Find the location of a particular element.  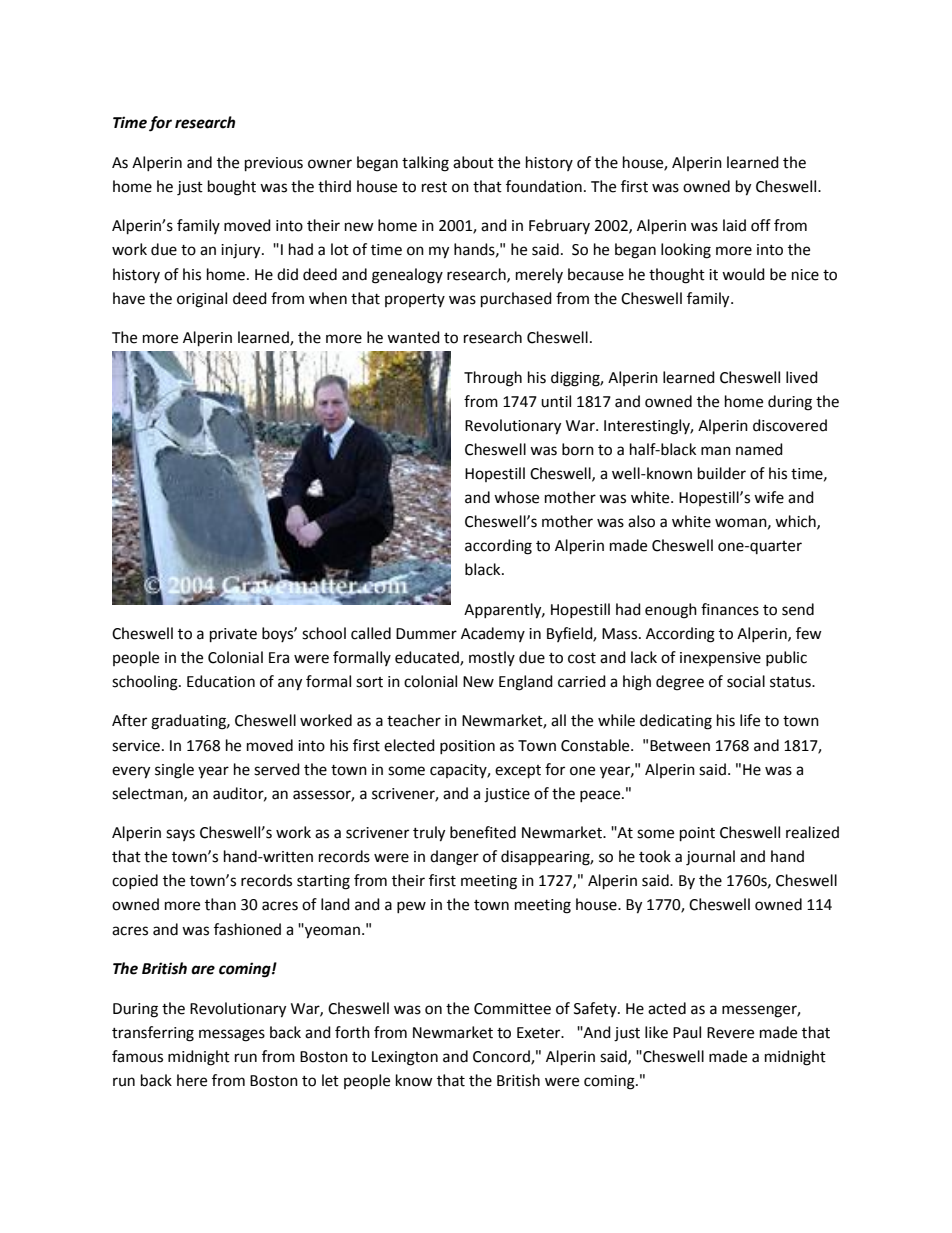

benefited is located at coordinates (483, 832).
